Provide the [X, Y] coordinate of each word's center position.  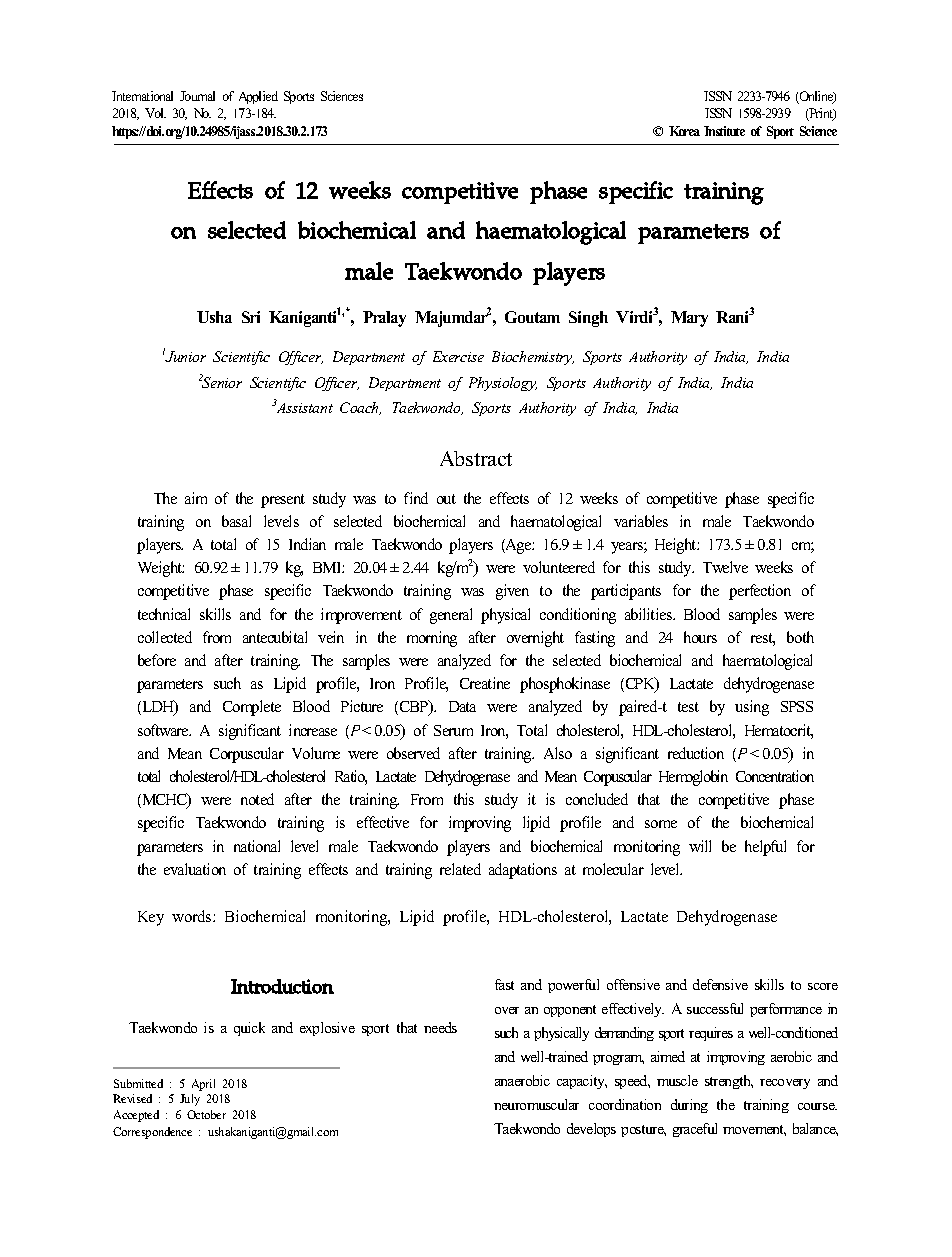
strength [729, 1082]
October [206, 1114]
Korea [684, 131]
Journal [197, 96]
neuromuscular [536, 1104]
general [451, 616]
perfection [760, 592]
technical [164, 614]
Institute [724, 131]
